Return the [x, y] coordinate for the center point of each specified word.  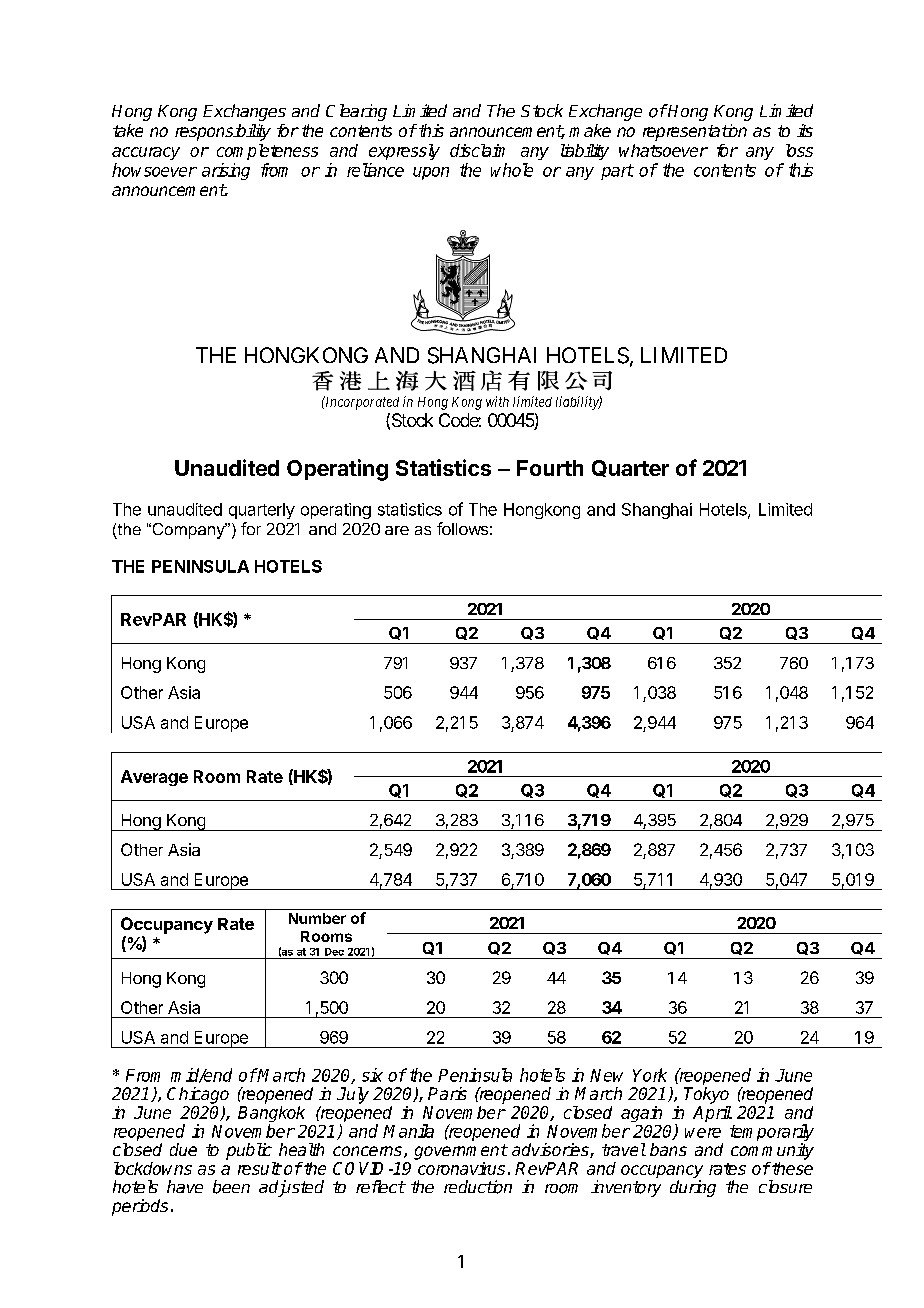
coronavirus [461, 1168]
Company [188, 531]
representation [695, 132]
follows [462, 528]
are [397, 530]
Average [154, 778]
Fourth [550, 468]
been [231, 1187]
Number [317, 918]
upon [431, 173]
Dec [334, 952]
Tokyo [706, 1095]
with [497, 401]
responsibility [223, 132]
